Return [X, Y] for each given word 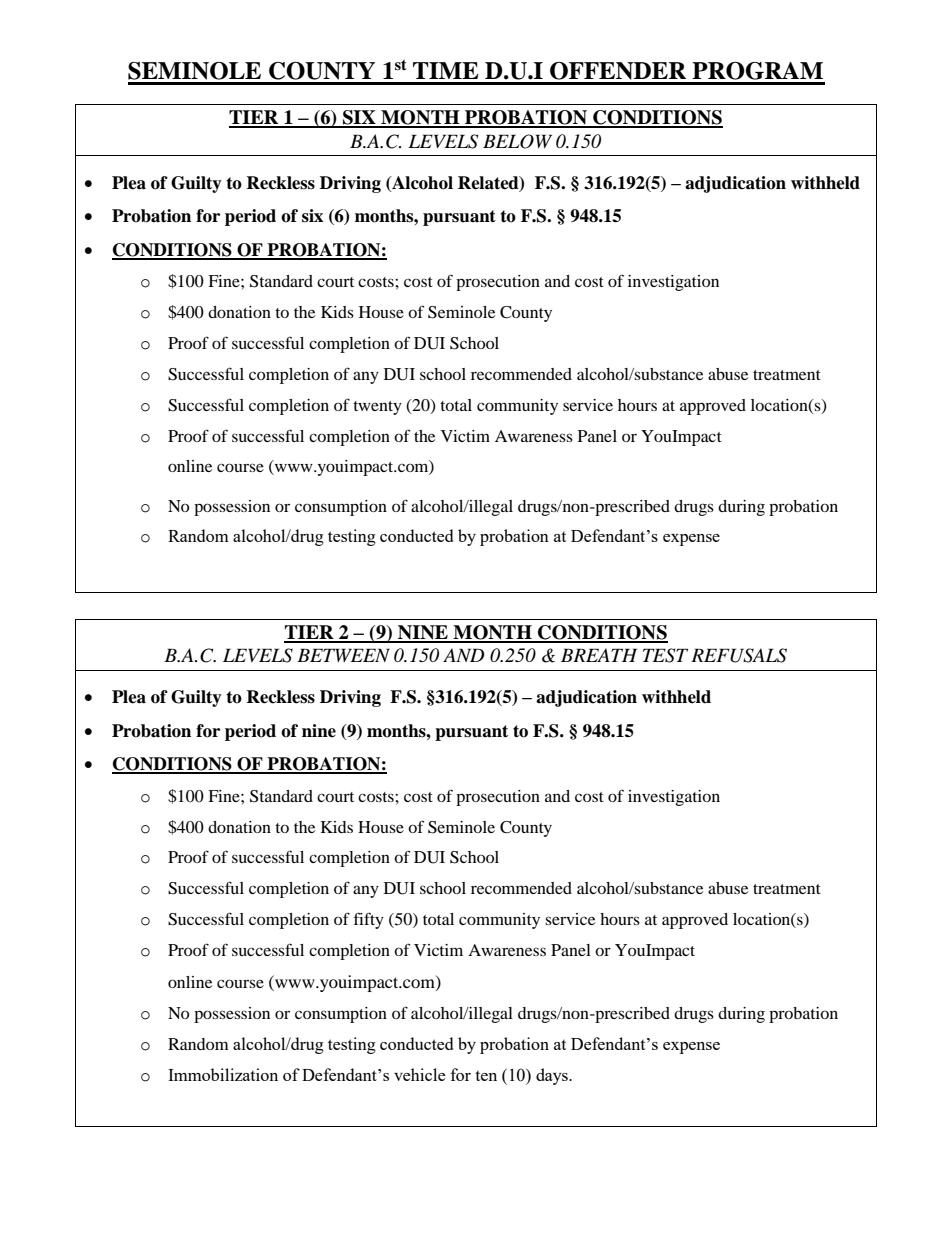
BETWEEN [343, 655]
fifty [369, 920]
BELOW [517, 141]
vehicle [419, 1074]
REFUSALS [739, 655]
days [553, 1076]
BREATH [599, 655]
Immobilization [223, 1074]
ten [486, 1076]
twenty [377, 408]
